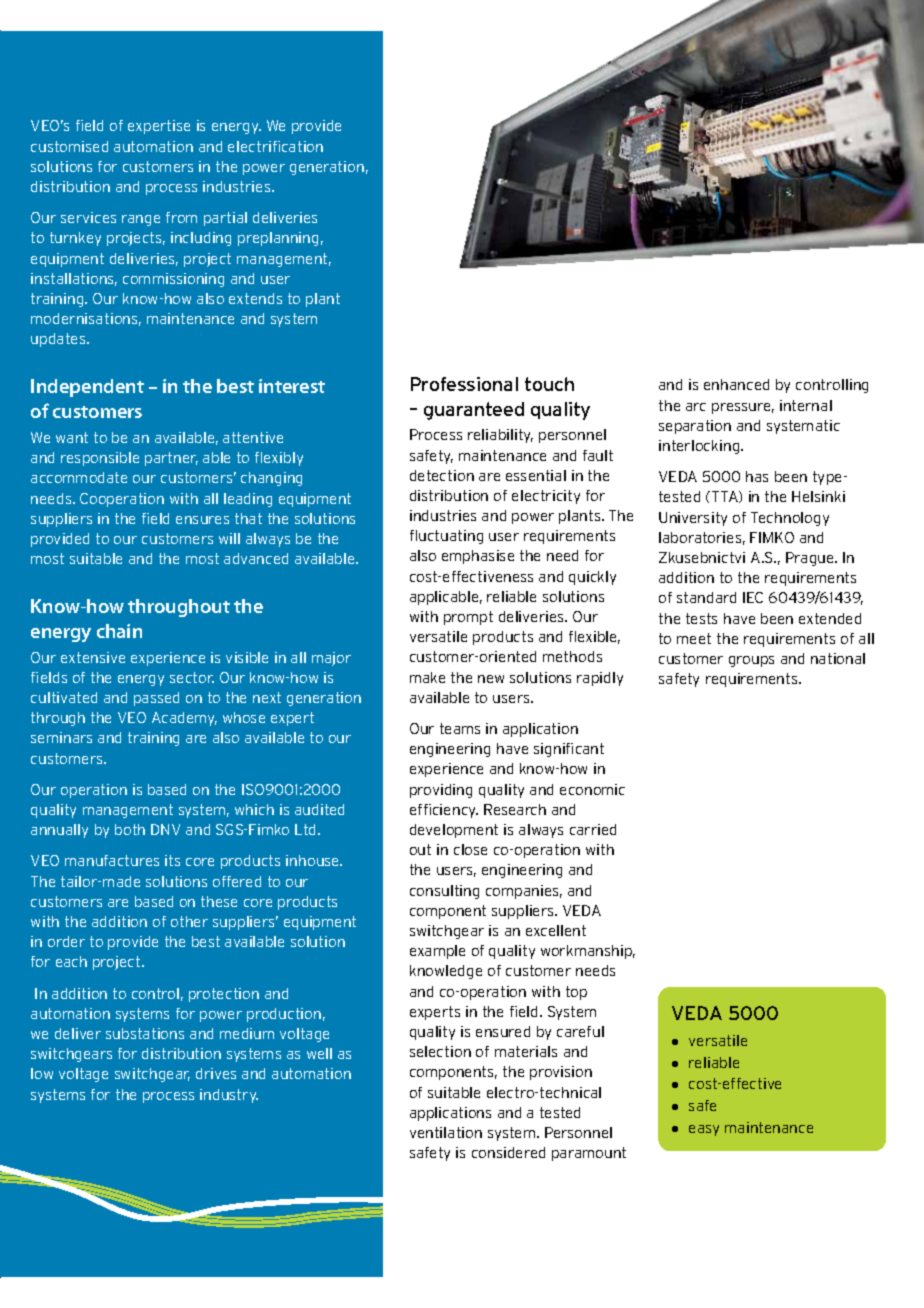 The height and width of the screenshot is (1308, 924). Describe the element at coordinates (588, 952) in the screenshot. I see `workmanship` at that location.
